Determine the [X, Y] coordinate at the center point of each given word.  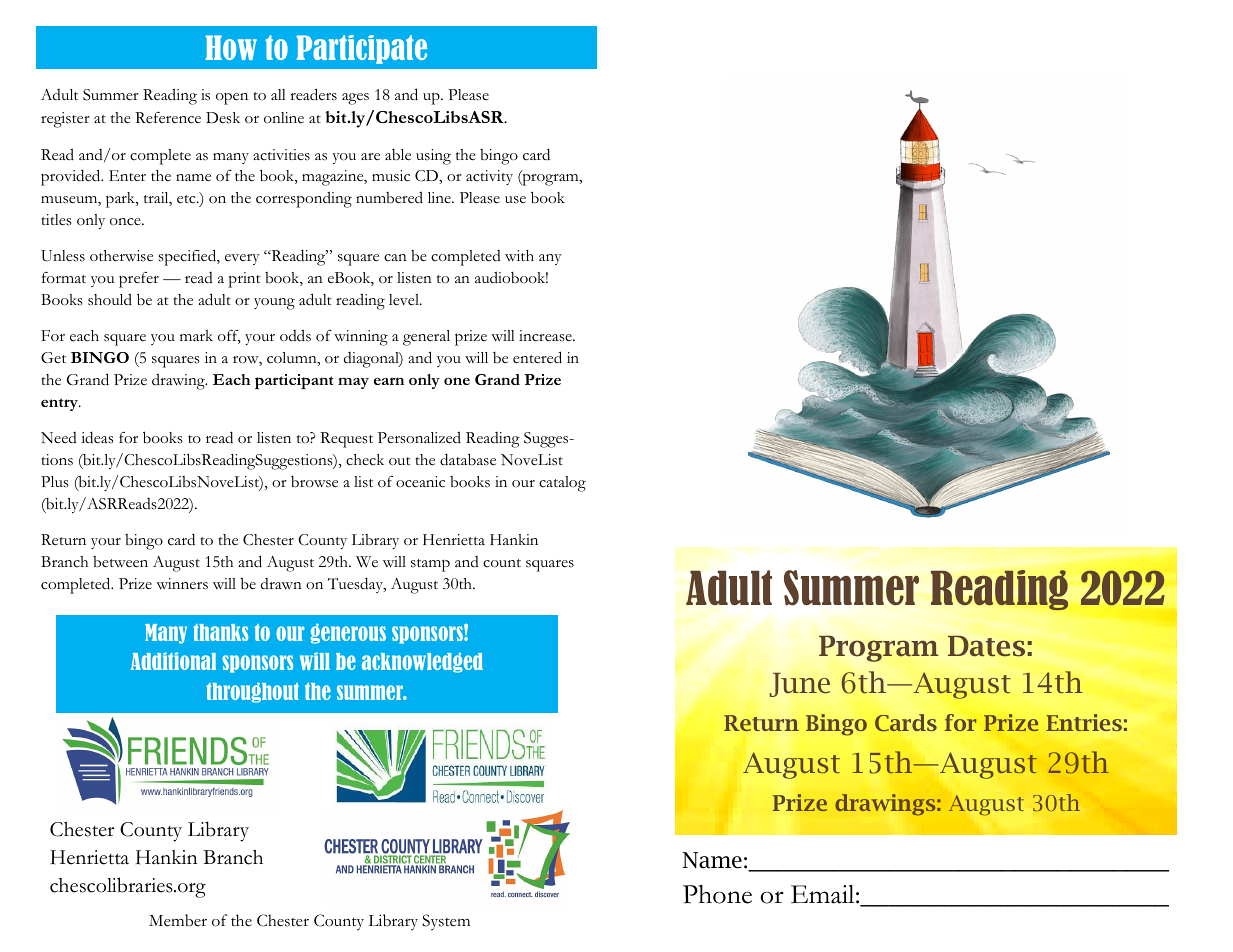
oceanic [420, 482]
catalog [562, 484]
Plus [55, 482]
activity [489, 177]
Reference [168, 118]
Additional [173, 661]
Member [178, 920]
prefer [139, 280]
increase [546, 336]
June [799, 685]
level [405, 300]
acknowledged [422, 662]
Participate [361, 49]
